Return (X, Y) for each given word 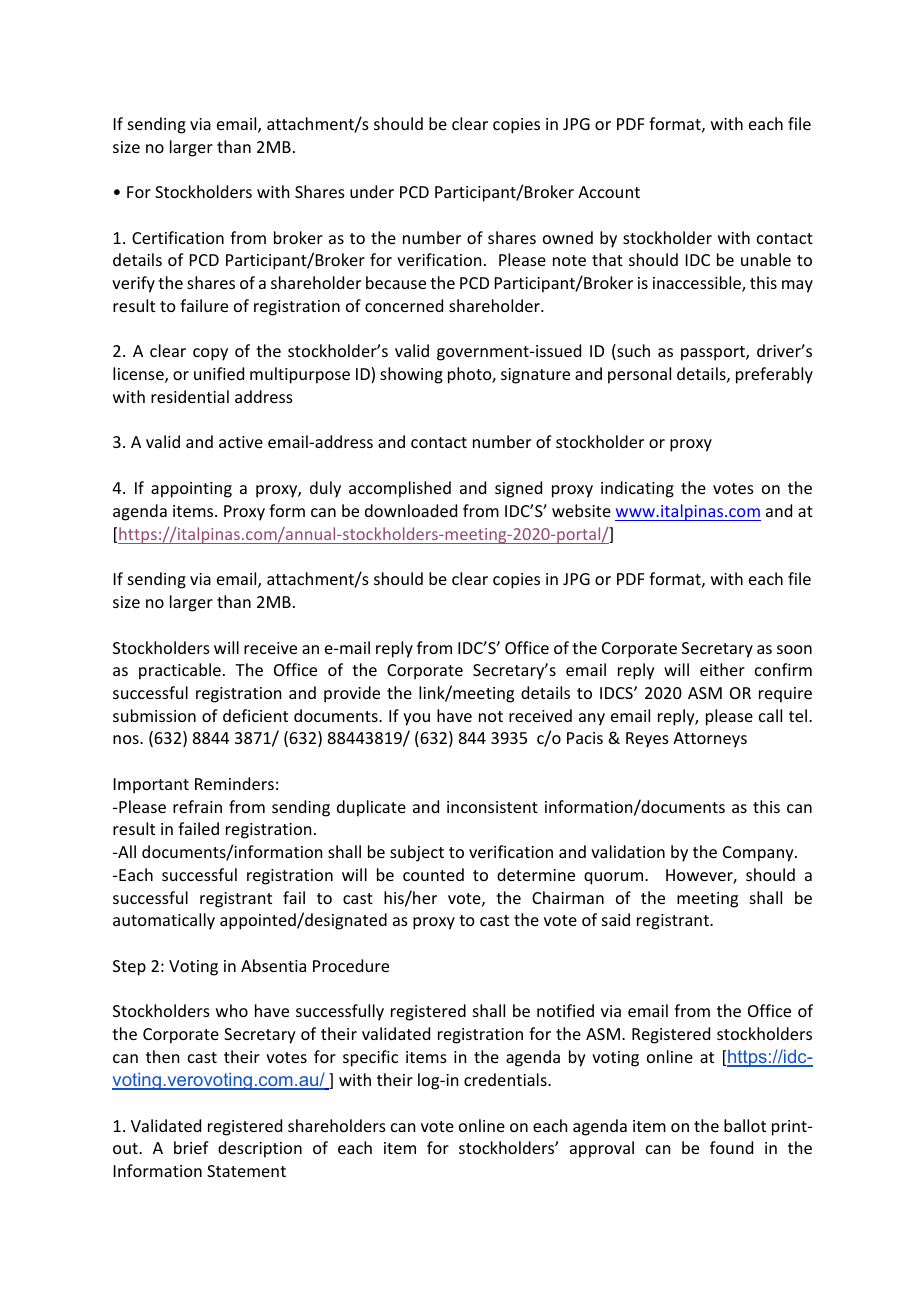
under (372, 191)
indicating (637, 489)
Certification (178, 237)
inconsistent (492, 807)
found (731, 1147)
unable (766, 259)
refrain (197, 806)
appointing (191, 490)
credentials (506, 1079)
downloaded (411, 510)
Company (759, 854)
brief (191, 1147)
